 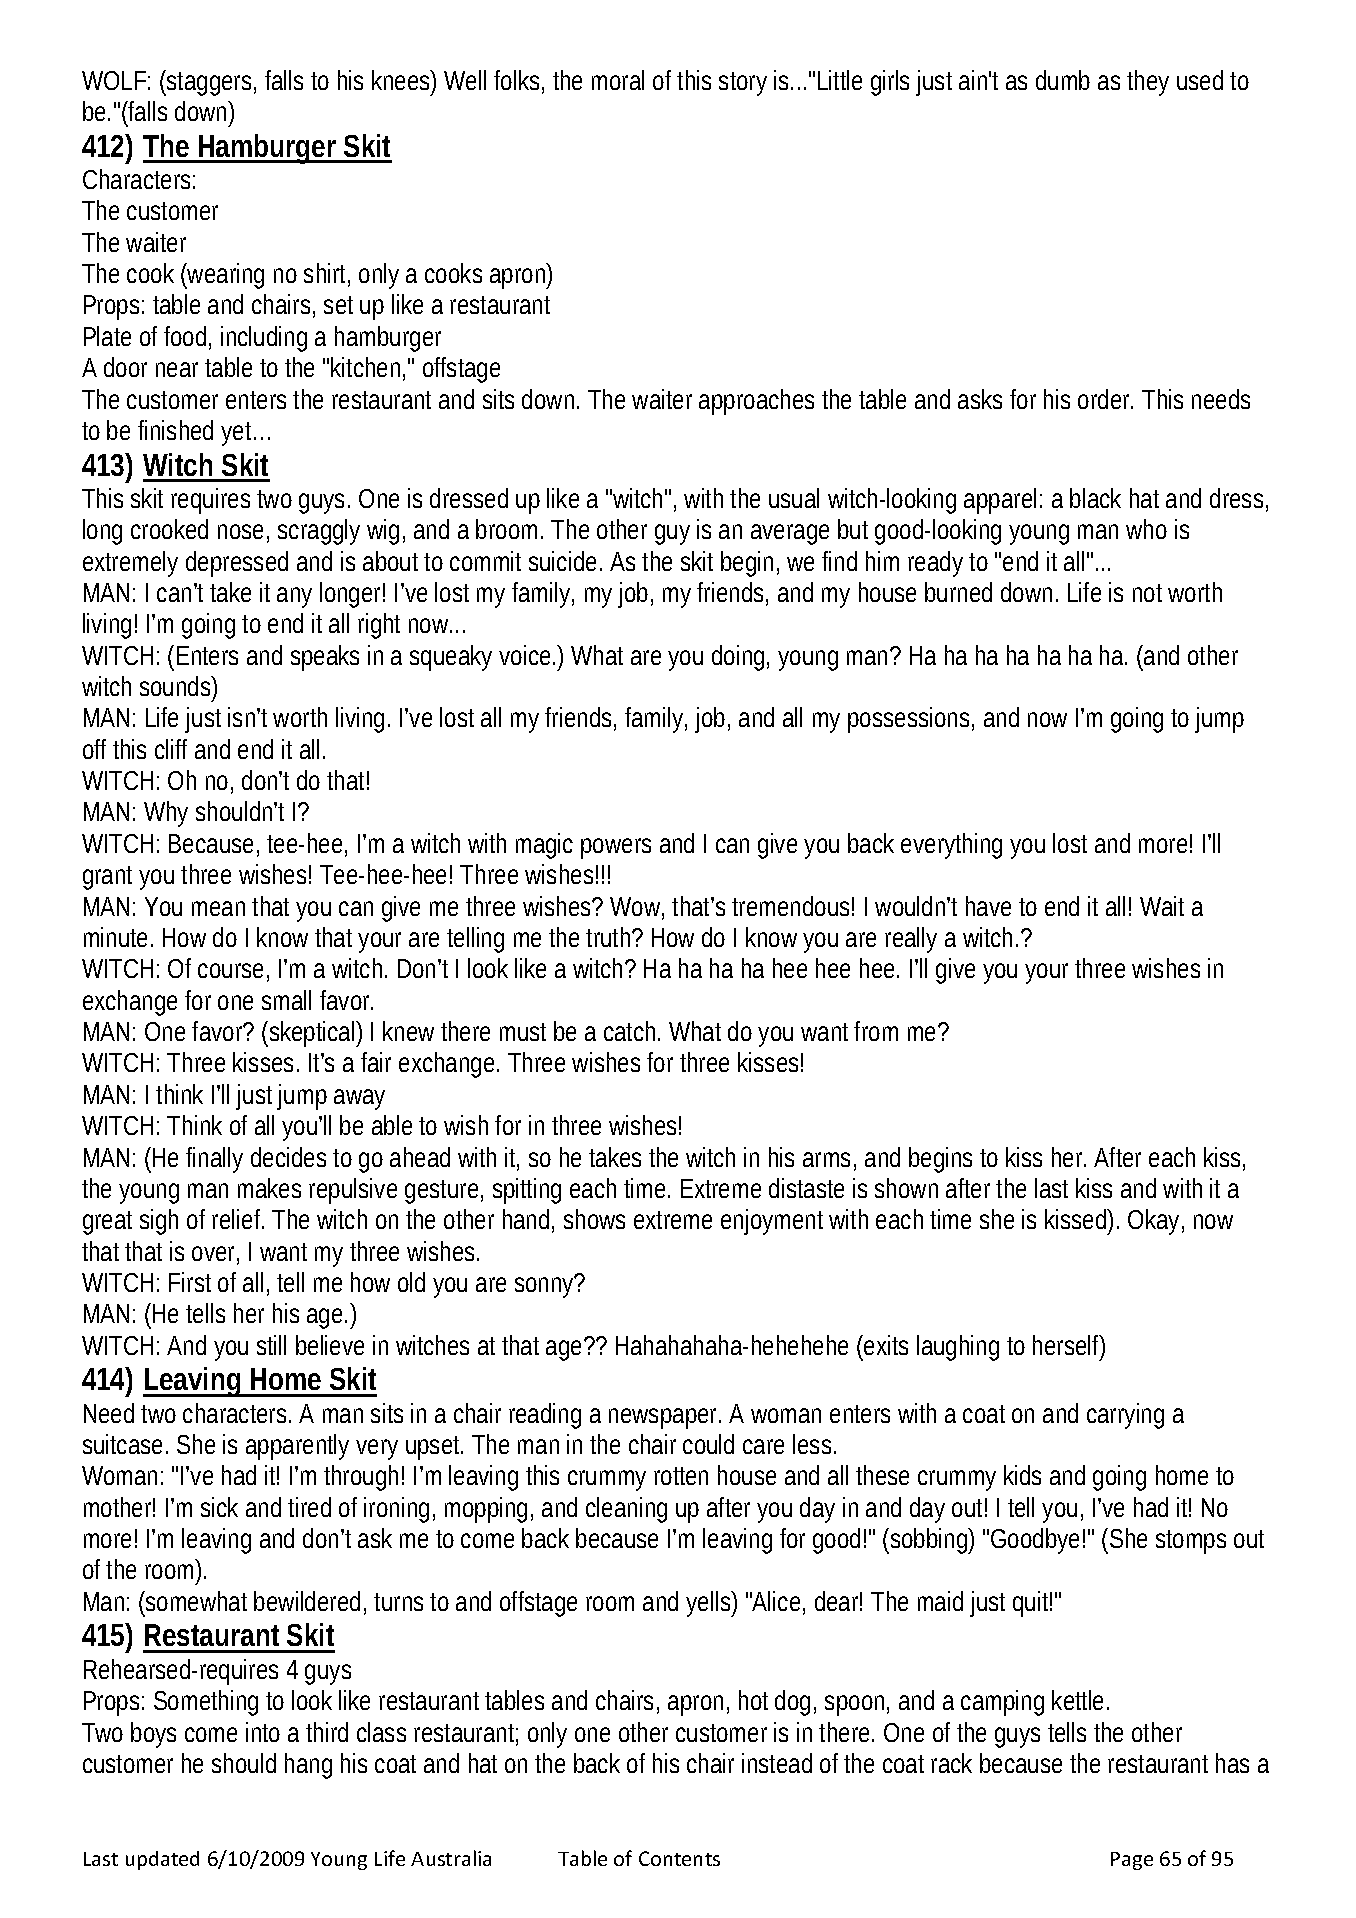 What do you see at coordinates (1132, 1861) in the image?
I see `Page` at bounding box center [1132, 1861].
